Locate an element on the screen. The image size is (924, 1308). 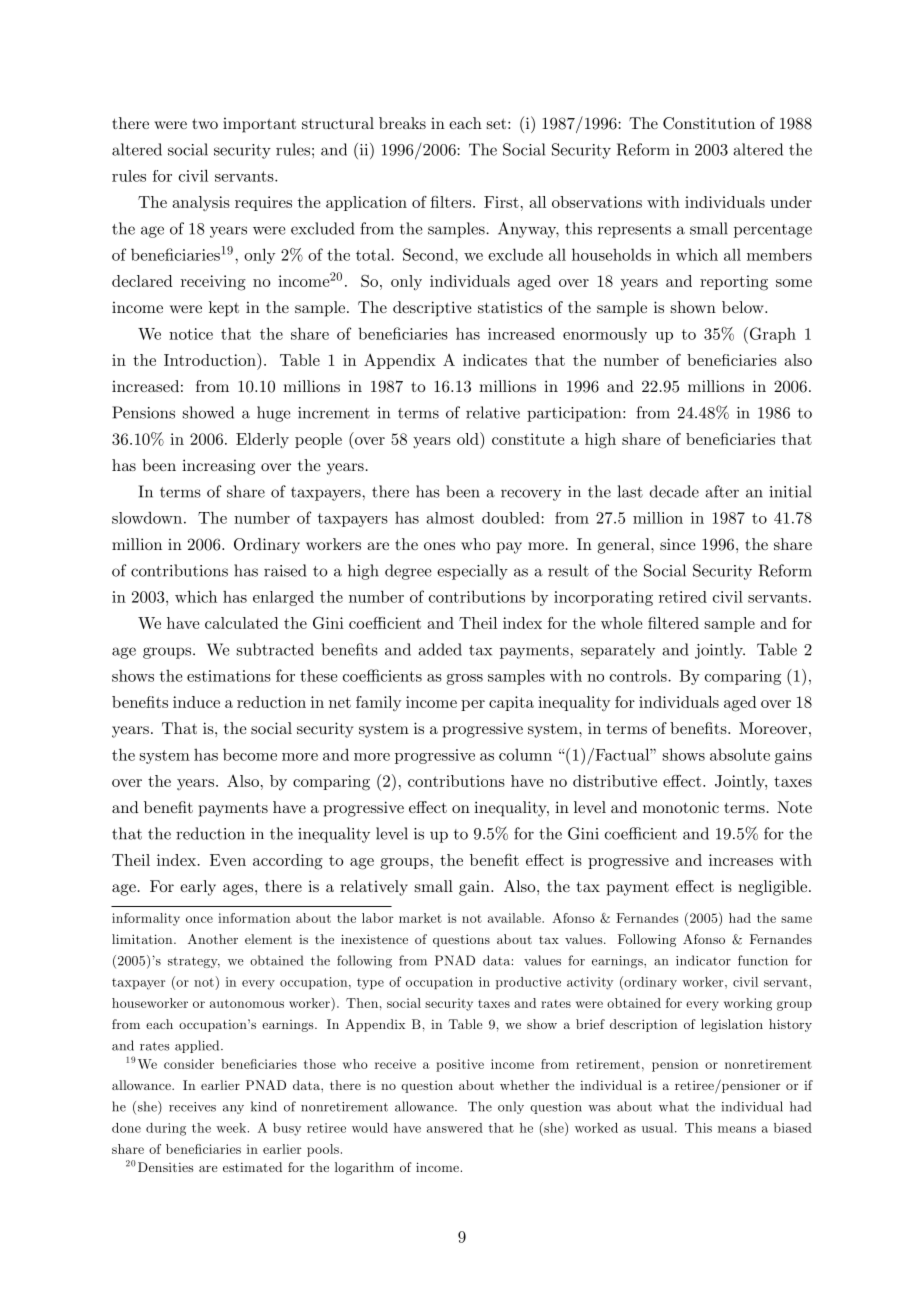
two is located at coordinates (205, 123).
